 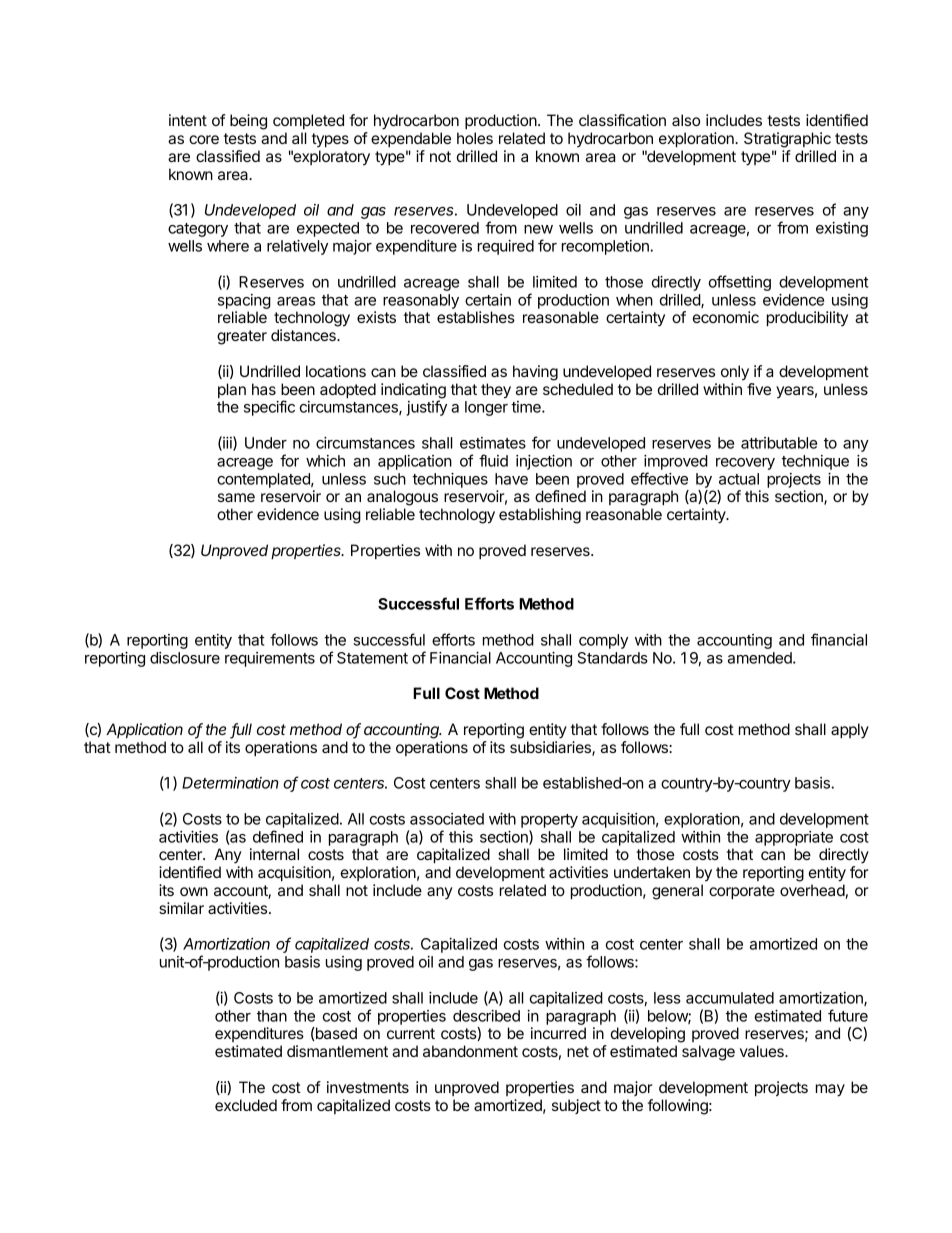 What do you see at coordinates (470, 1051) in the document?
I see `abandonment` at bounding box center [470, 1051].
